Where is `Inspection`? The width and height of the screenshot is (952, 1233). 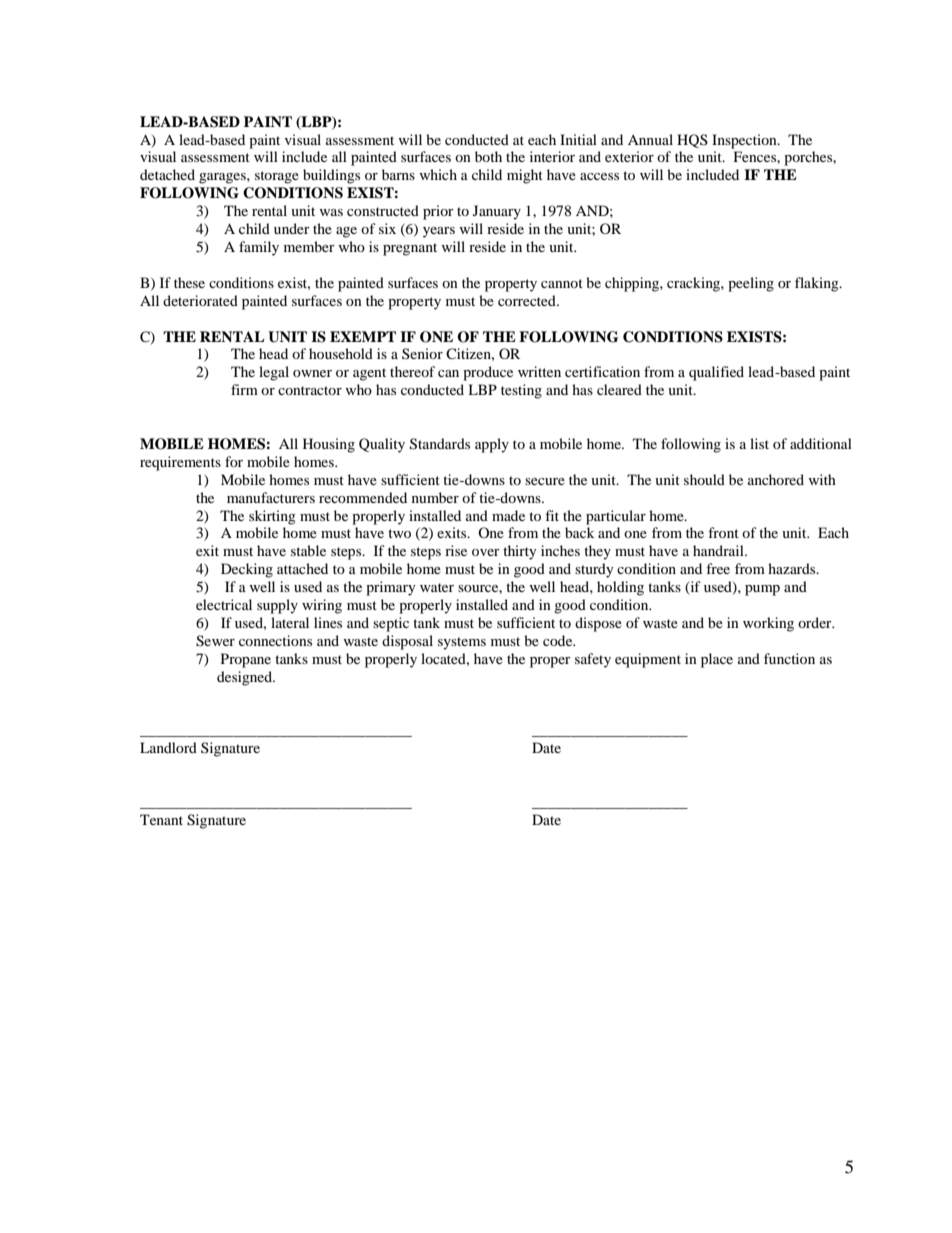
Inspection is located at coordinates (745, 141).
